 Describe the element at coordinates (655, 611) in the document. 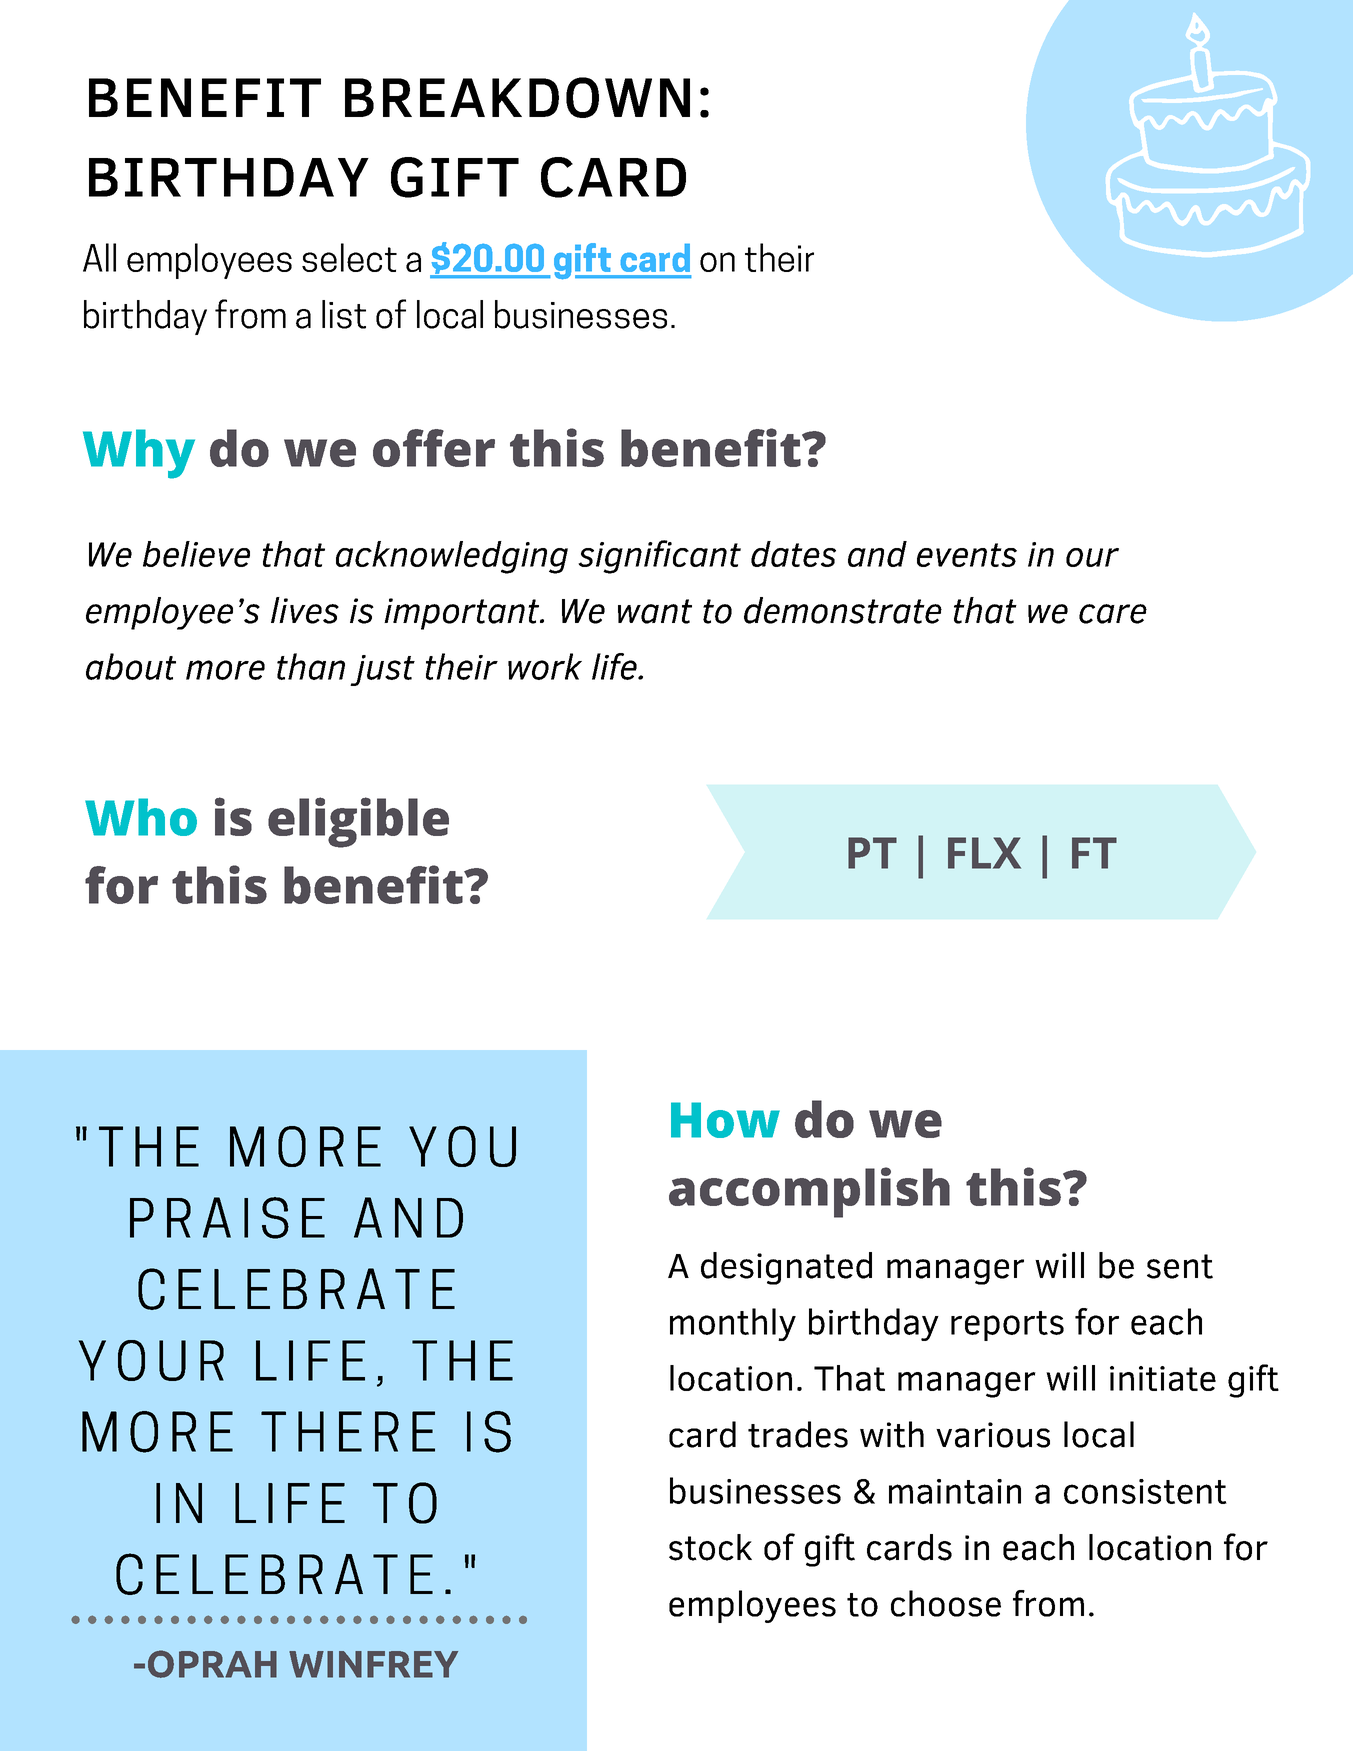

I see `want` at that location.
